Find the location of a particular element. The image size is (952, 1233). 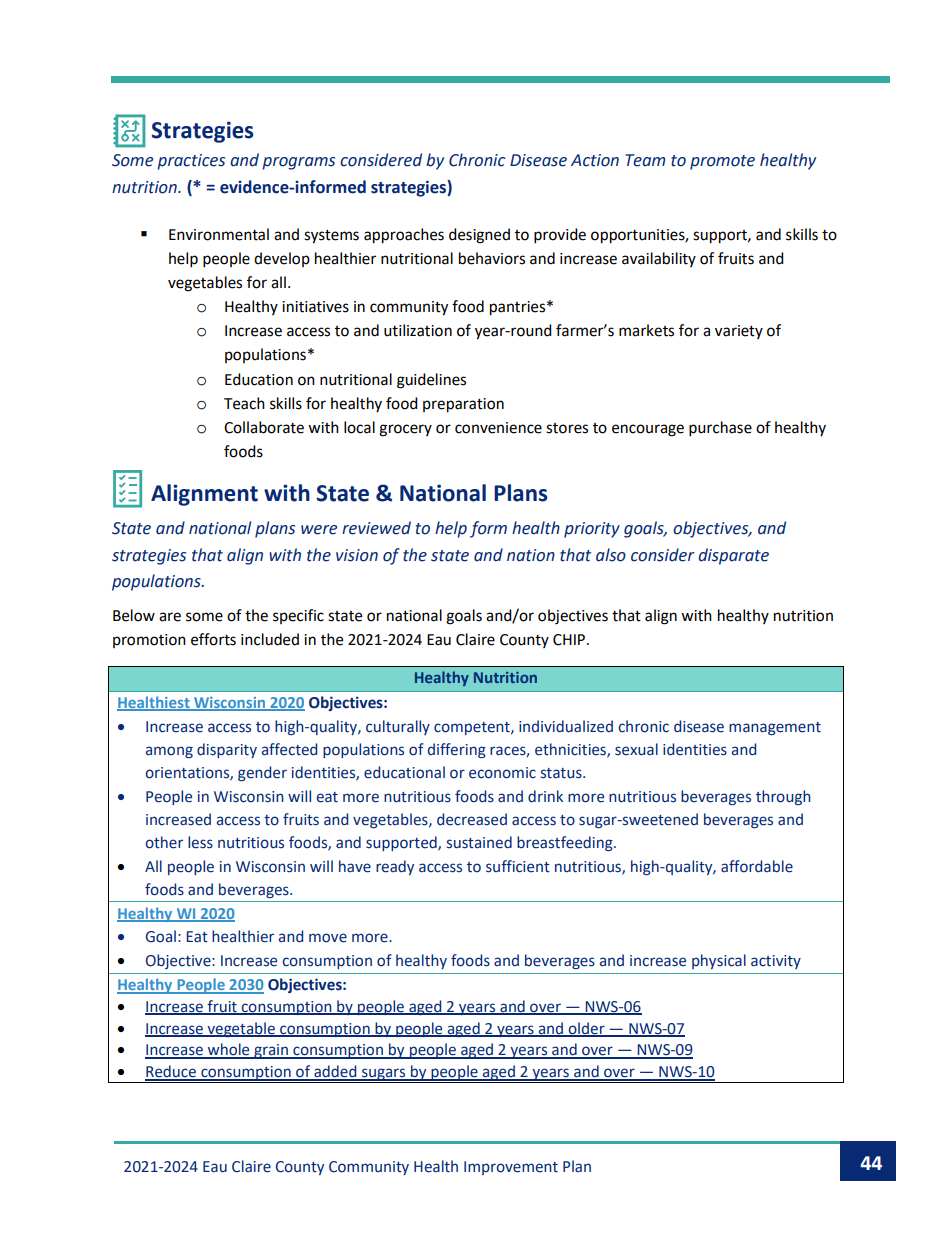

designed is located at coordinates (479, 236).
